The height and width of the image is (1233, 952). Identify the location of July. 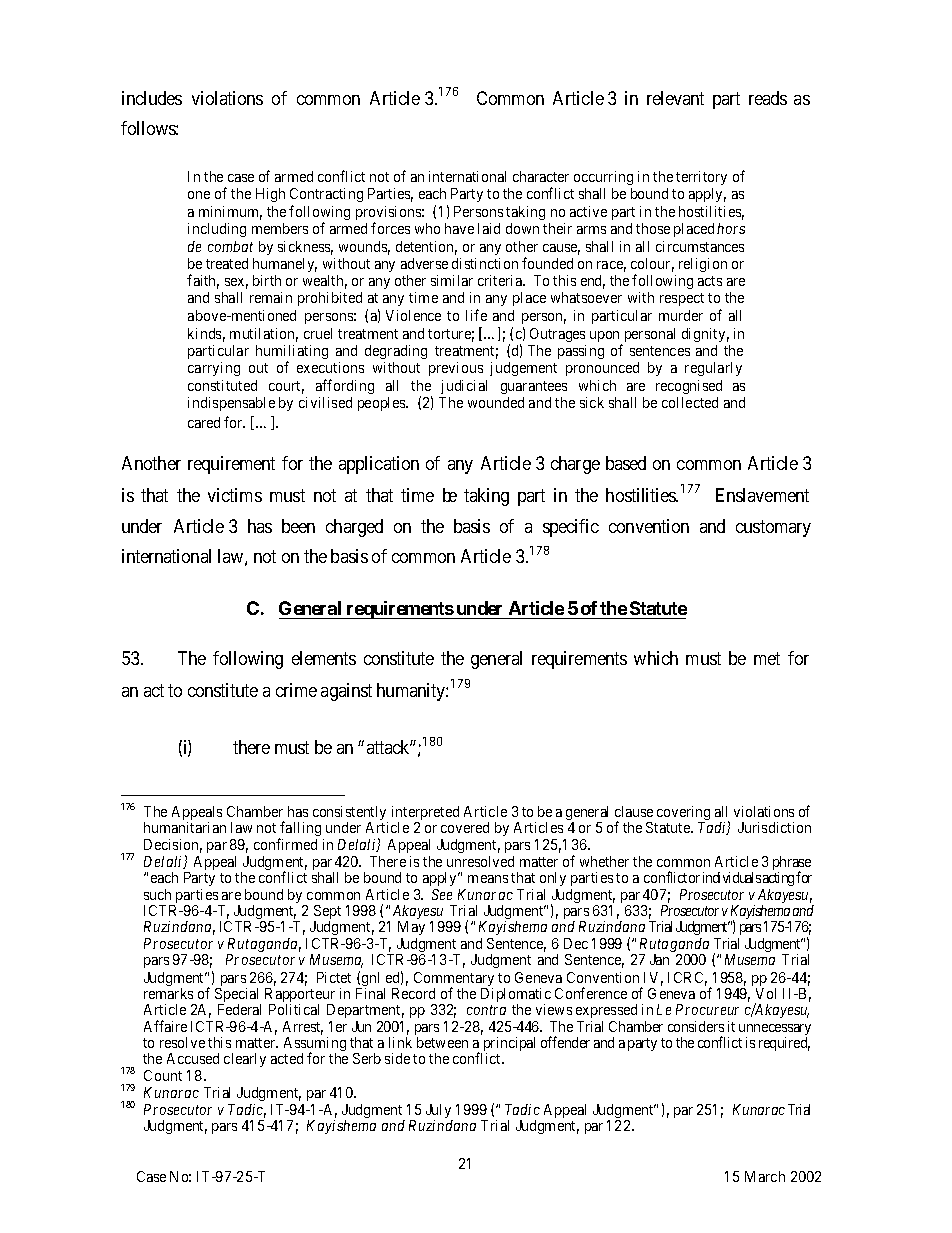
(439, 1112).
